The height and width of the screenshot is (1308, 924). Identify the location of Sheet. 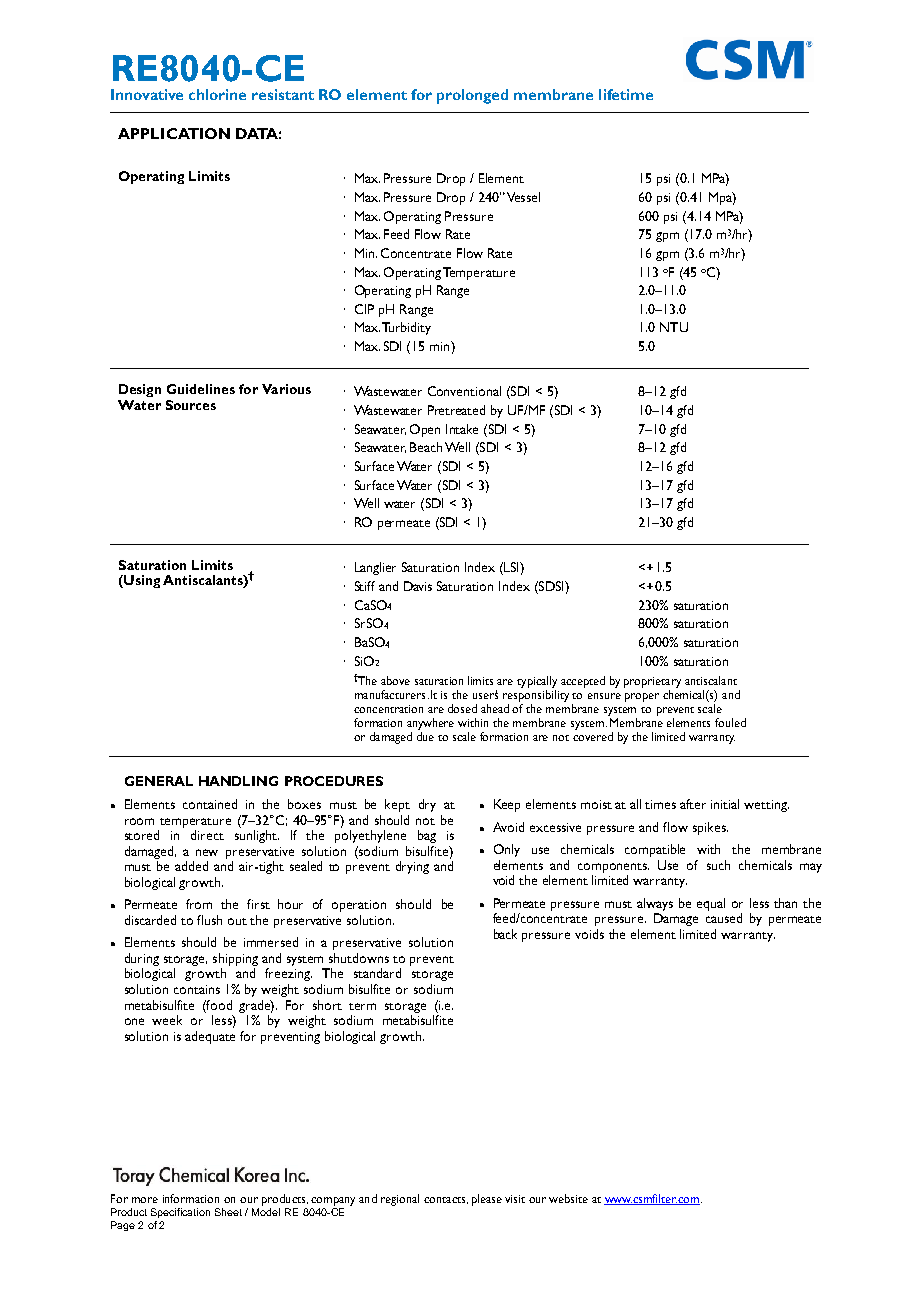
(228, 1212).
